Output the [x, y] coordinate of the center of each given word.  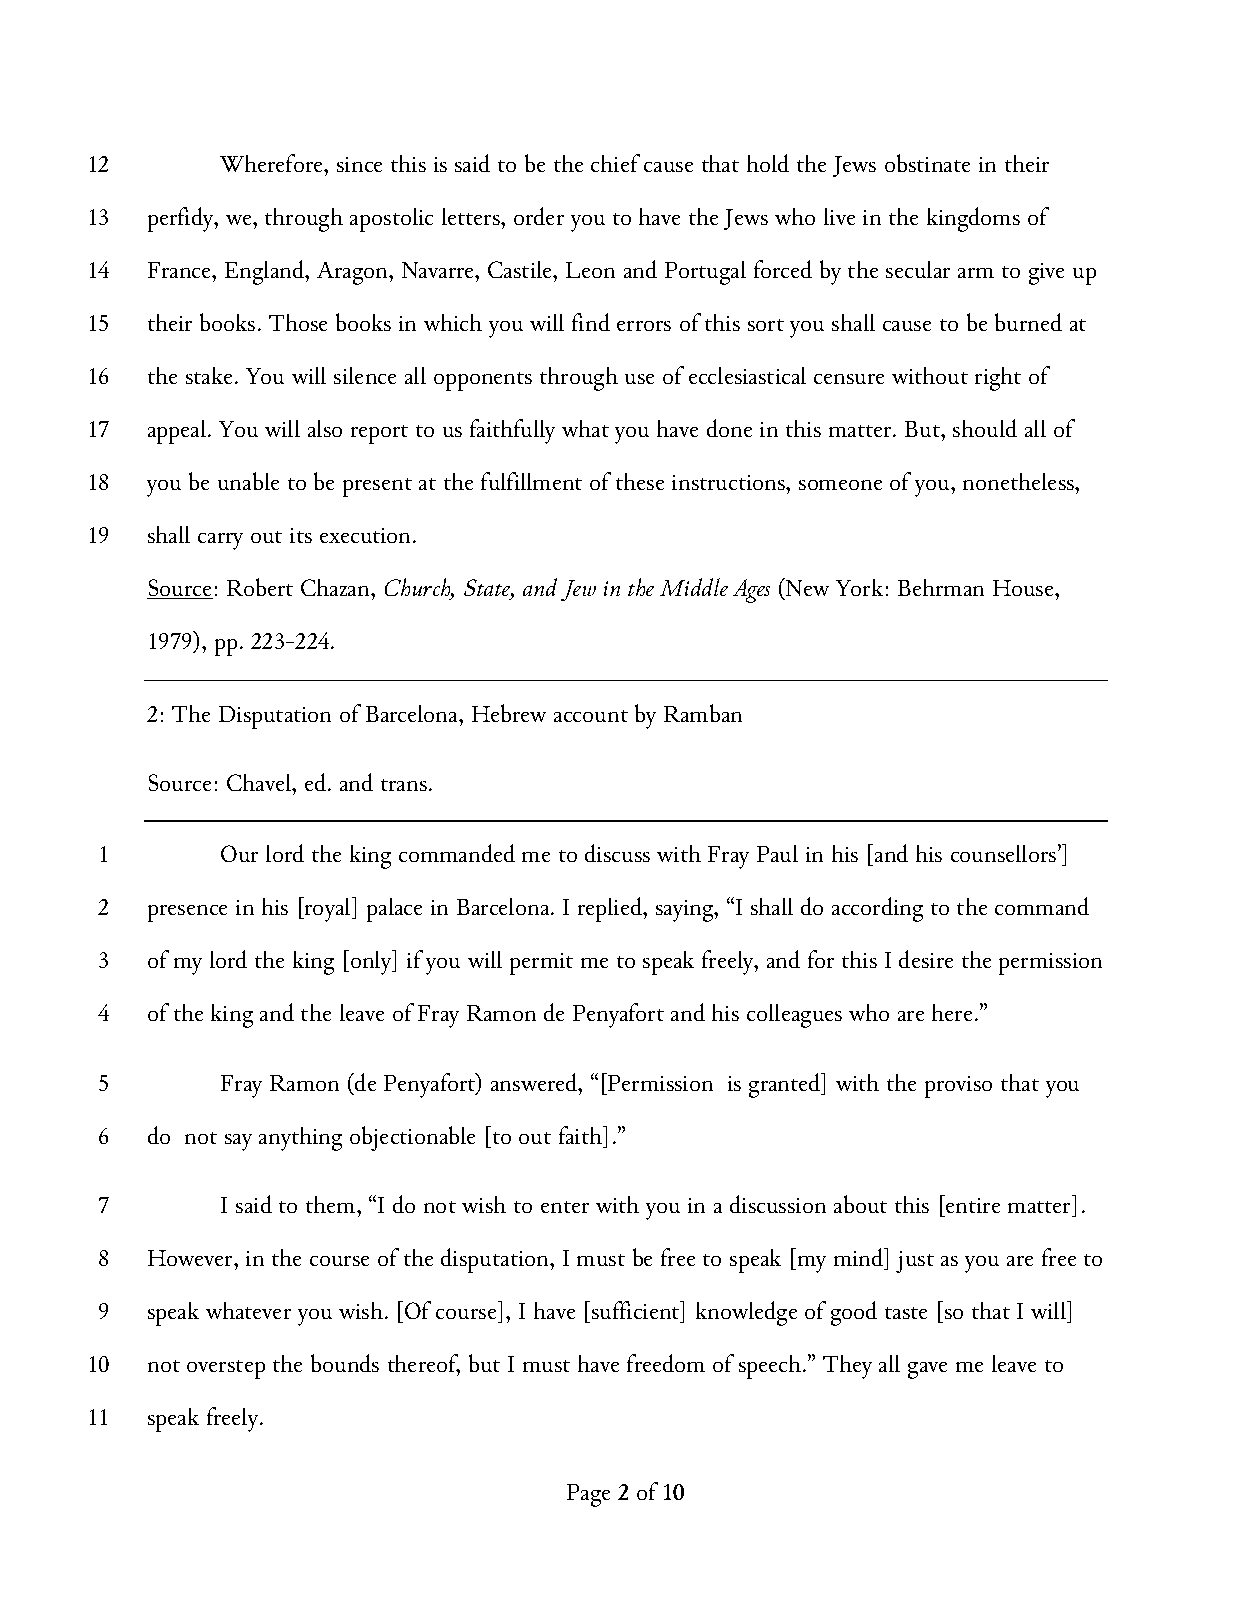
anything [300, 1139]
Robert [260, 587]
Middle [694, 587]
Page [588, 1495]
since [359, 164]
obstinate [927, 163]
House [1024, 588]
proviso [958, 1087]
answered [535, 1082]
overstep [226, 1369]
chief [615, 163]
